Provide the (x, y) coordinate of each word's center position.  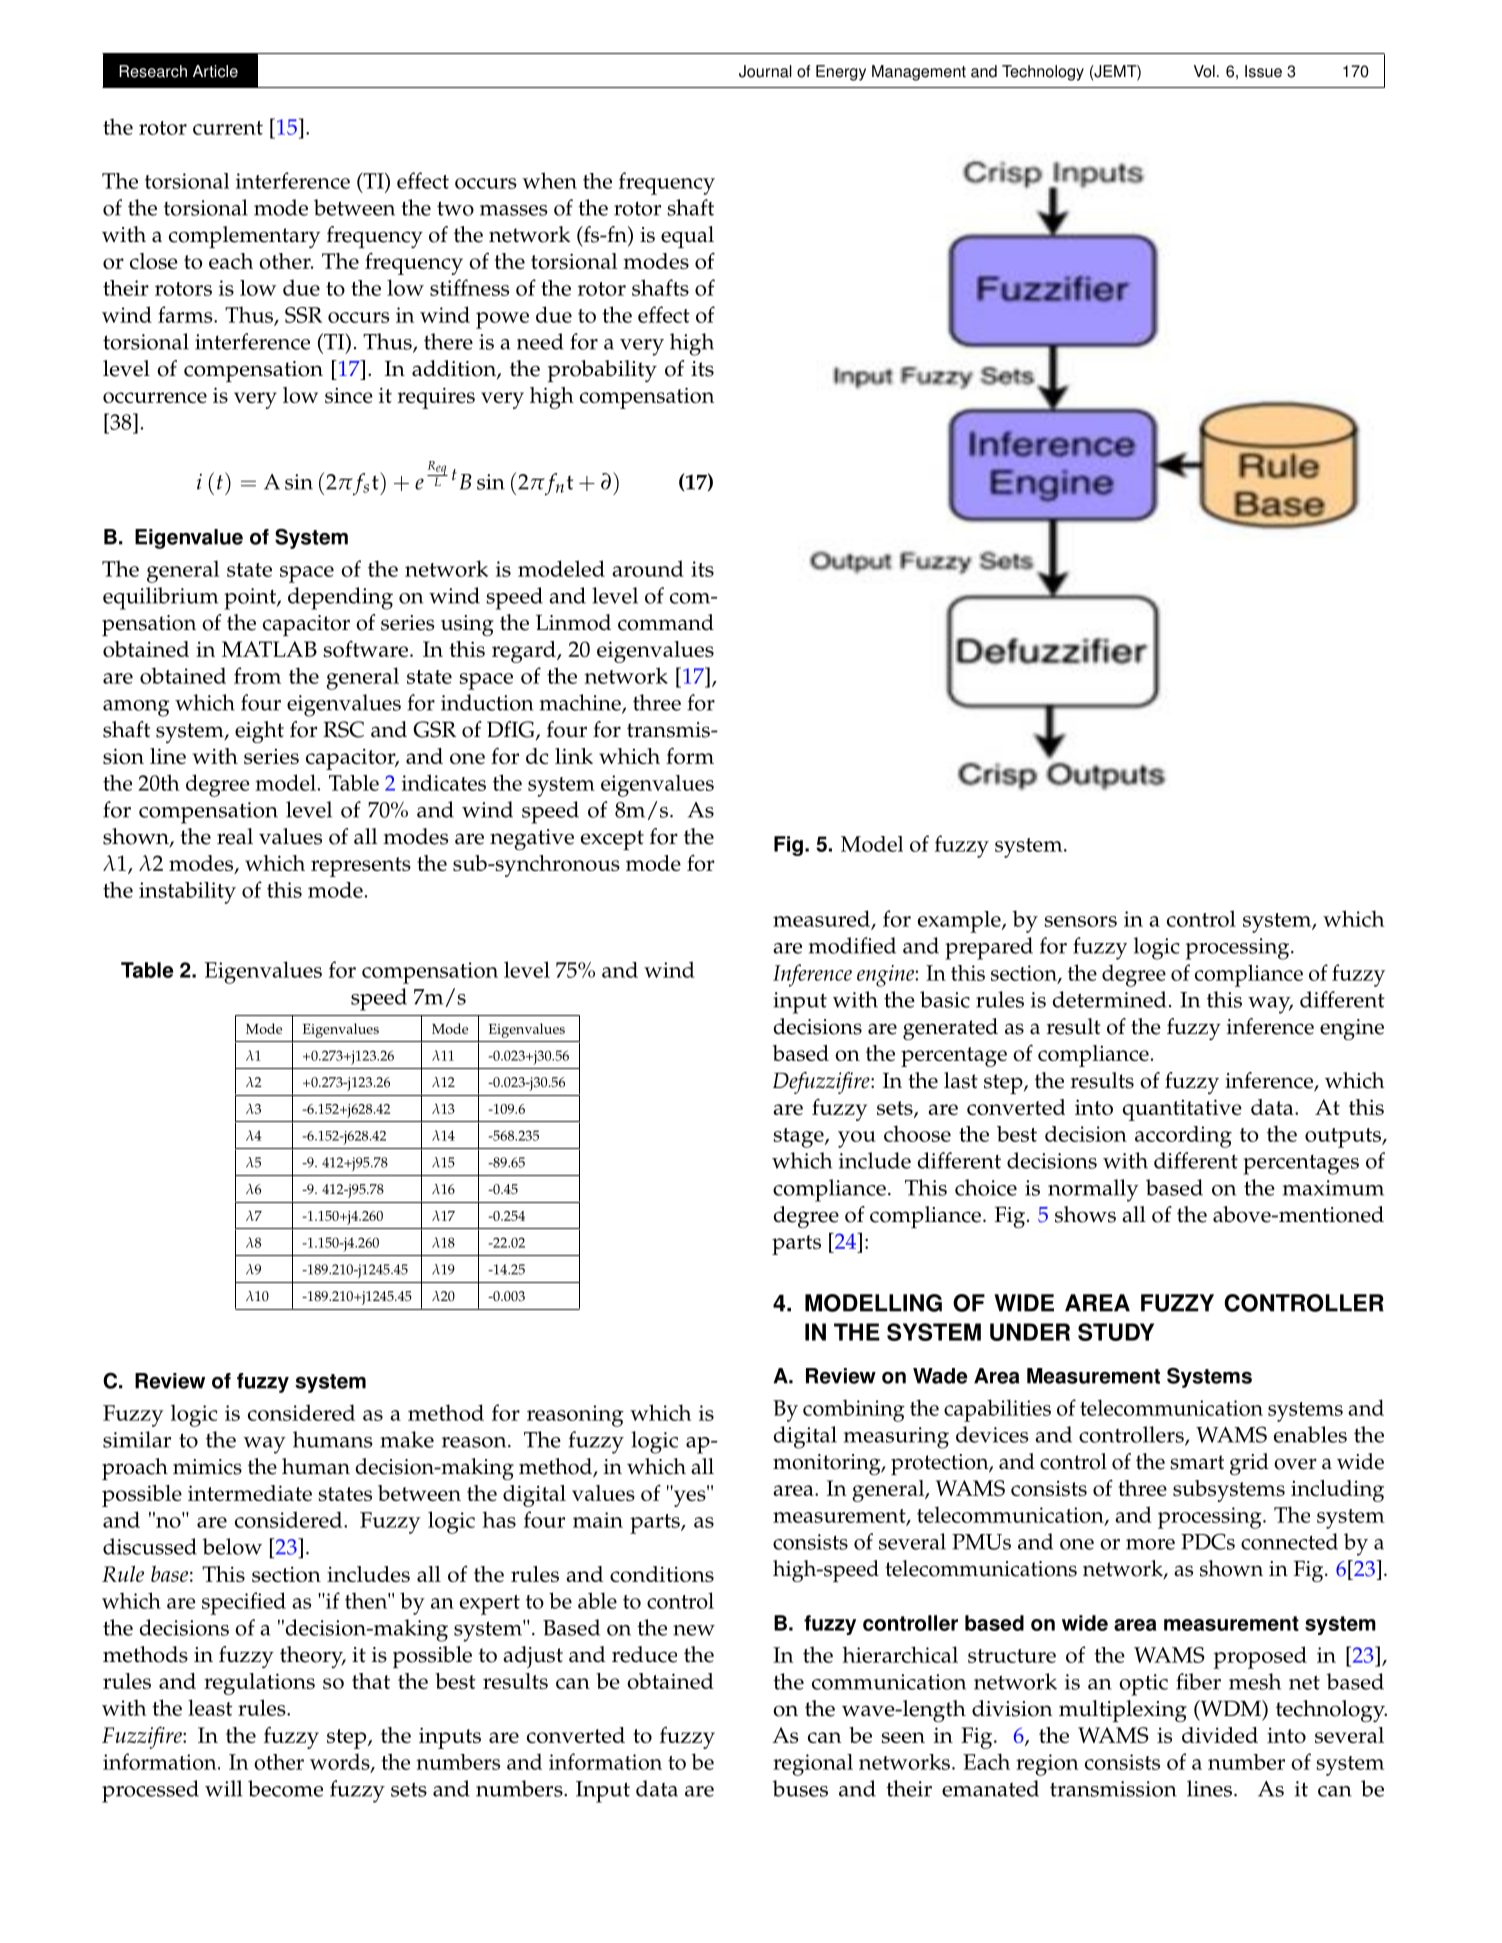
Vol (1204, 71)
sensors (1080, 921)
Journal (765, 71)
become (285, 1788)
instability (187, 893)
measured (823, 919)
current (228, 128)
